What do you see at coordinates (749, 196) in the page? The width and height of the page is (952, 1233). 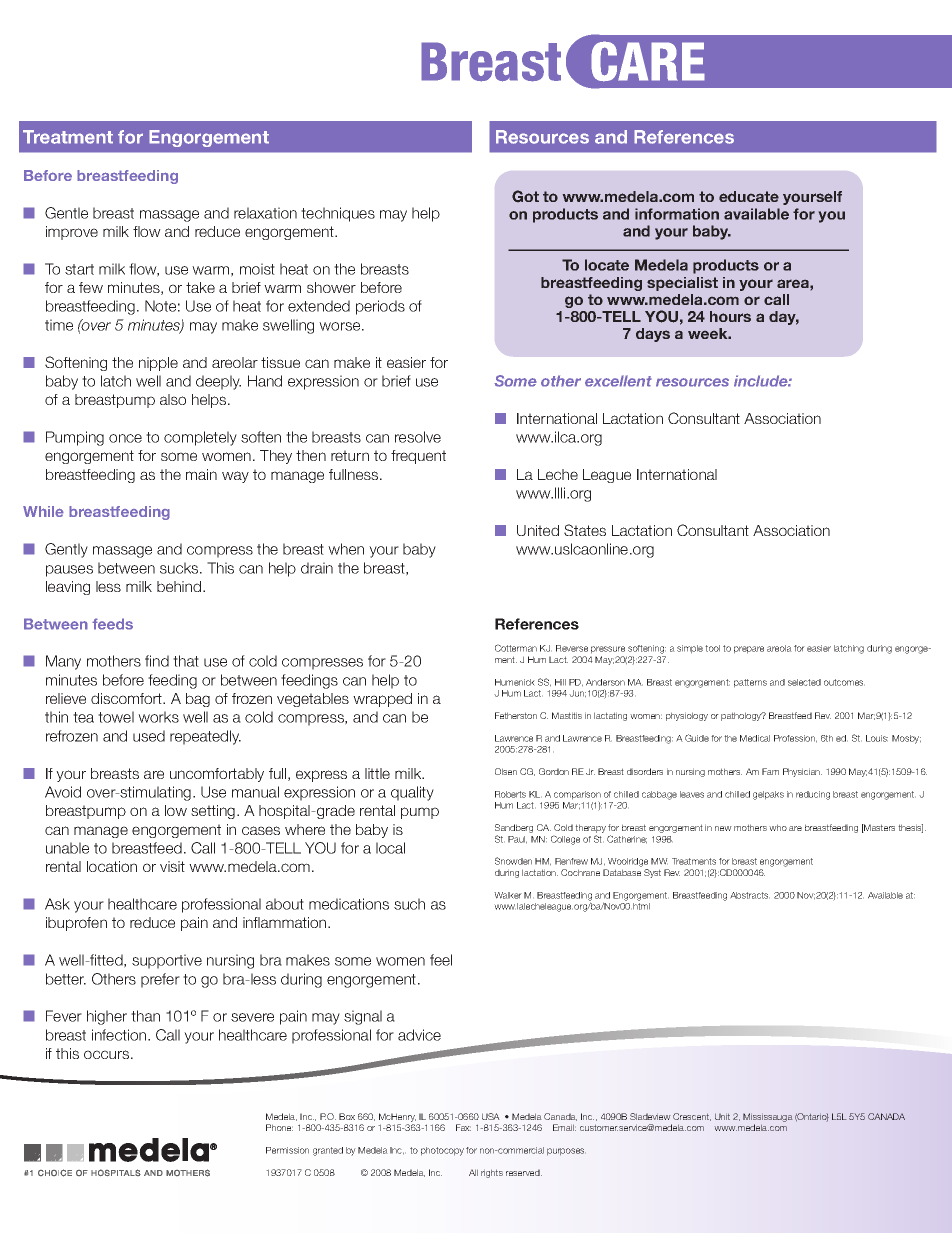 I see `educate` at bounding box center [749, 196].
